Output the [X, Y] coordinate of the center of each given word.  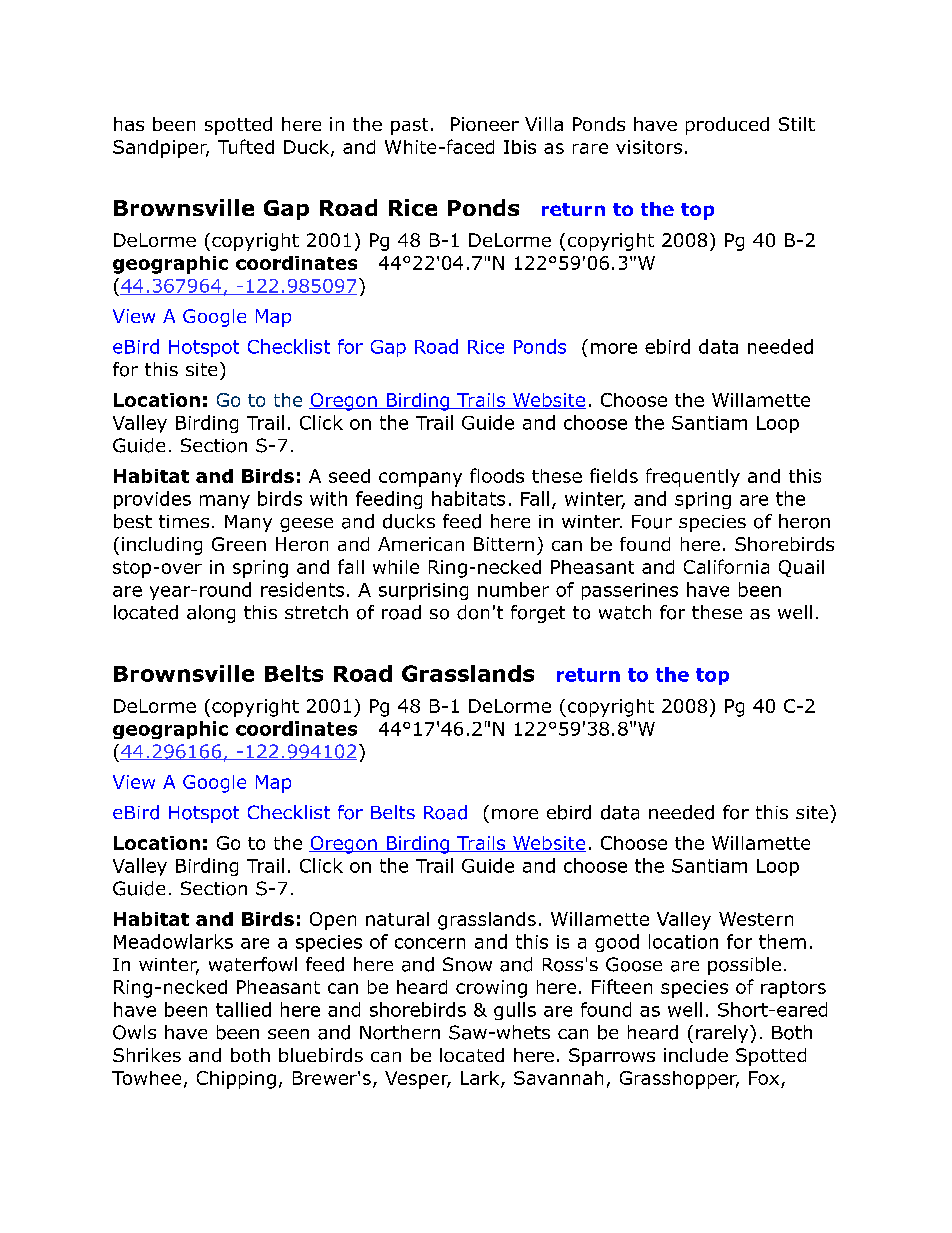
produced [727, 126]
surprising [423, 591]
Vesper [418, 1080]
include [696, 1055]
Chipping [236, 1080]
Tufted [246, 146]
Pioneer [485, 124]
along [211, 614]
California [726, 566]
